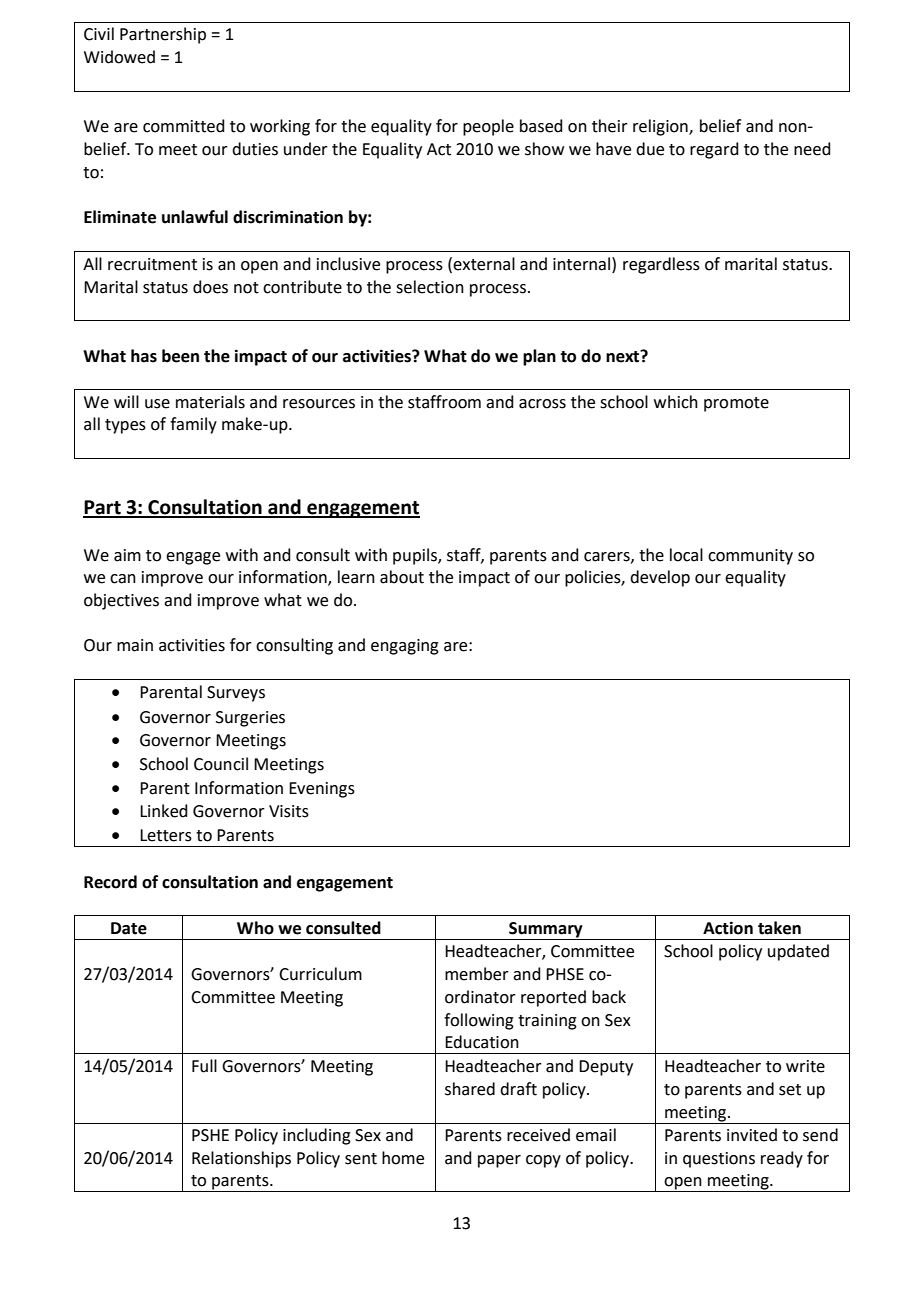  Describe the element at coordinates (728, 928) in the image. I see `Action` at that location.
